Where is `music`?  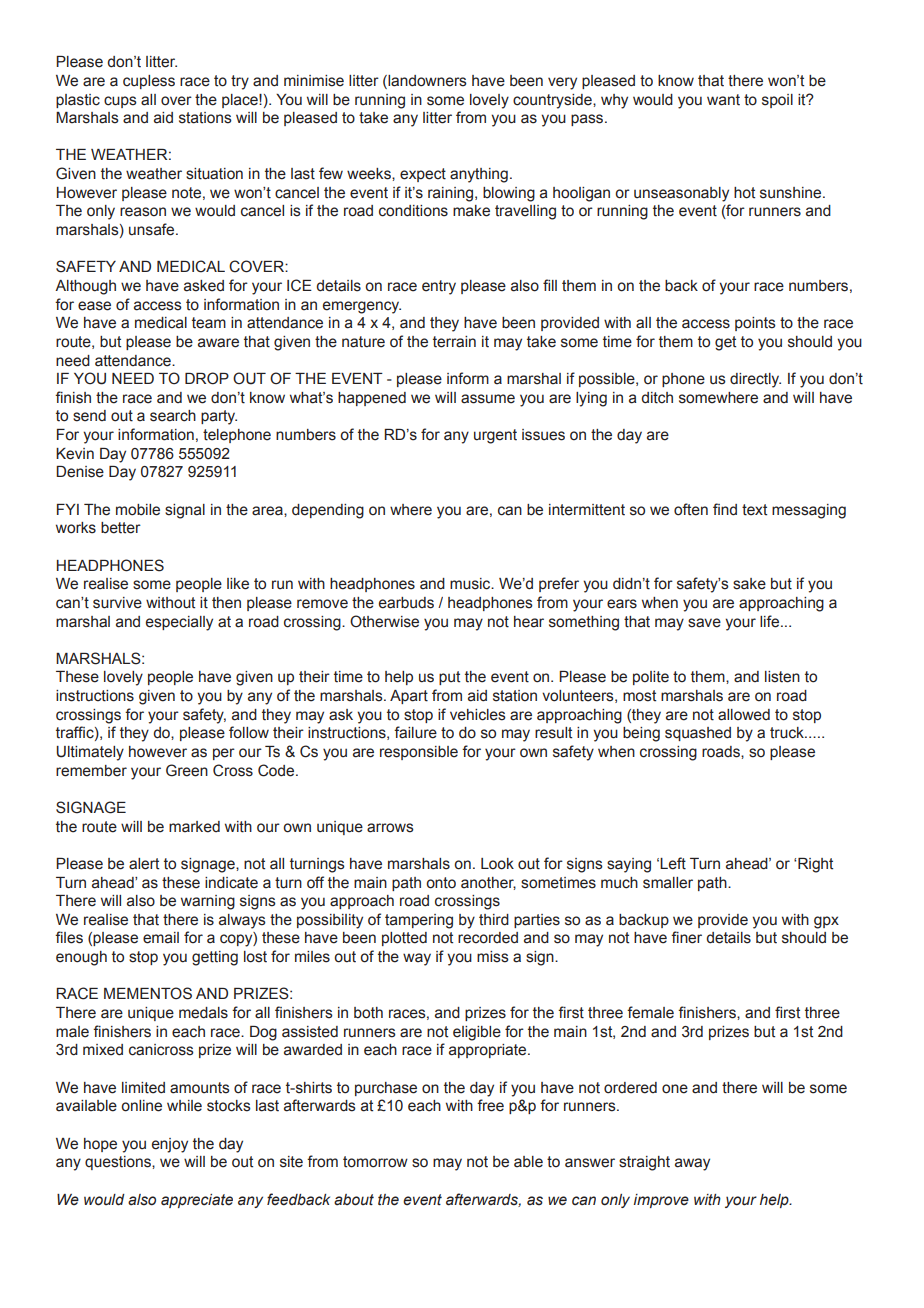
music is located at coordinates (471, 584).
